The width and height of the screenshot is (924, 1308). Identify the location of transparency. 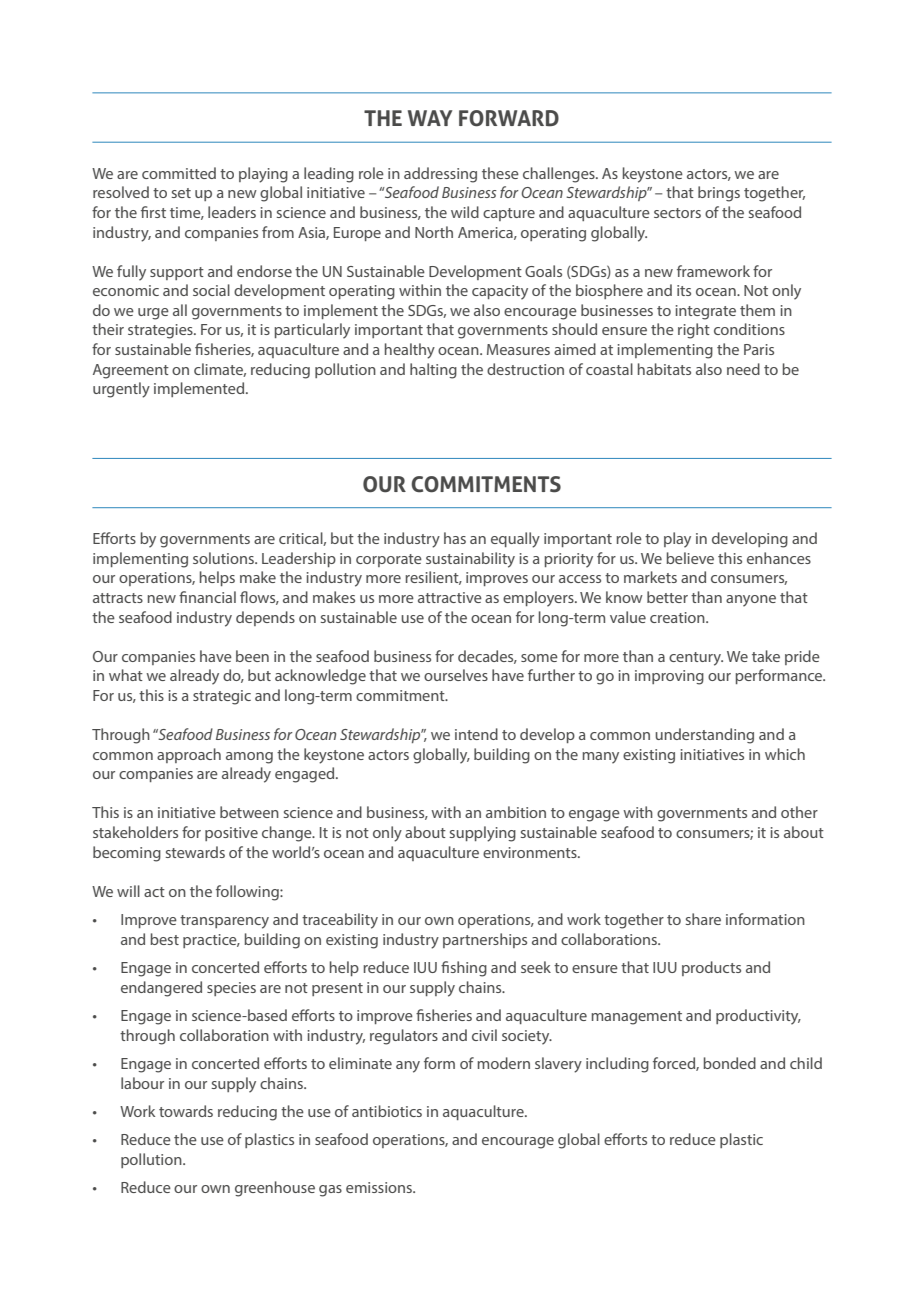
(224, 922).
